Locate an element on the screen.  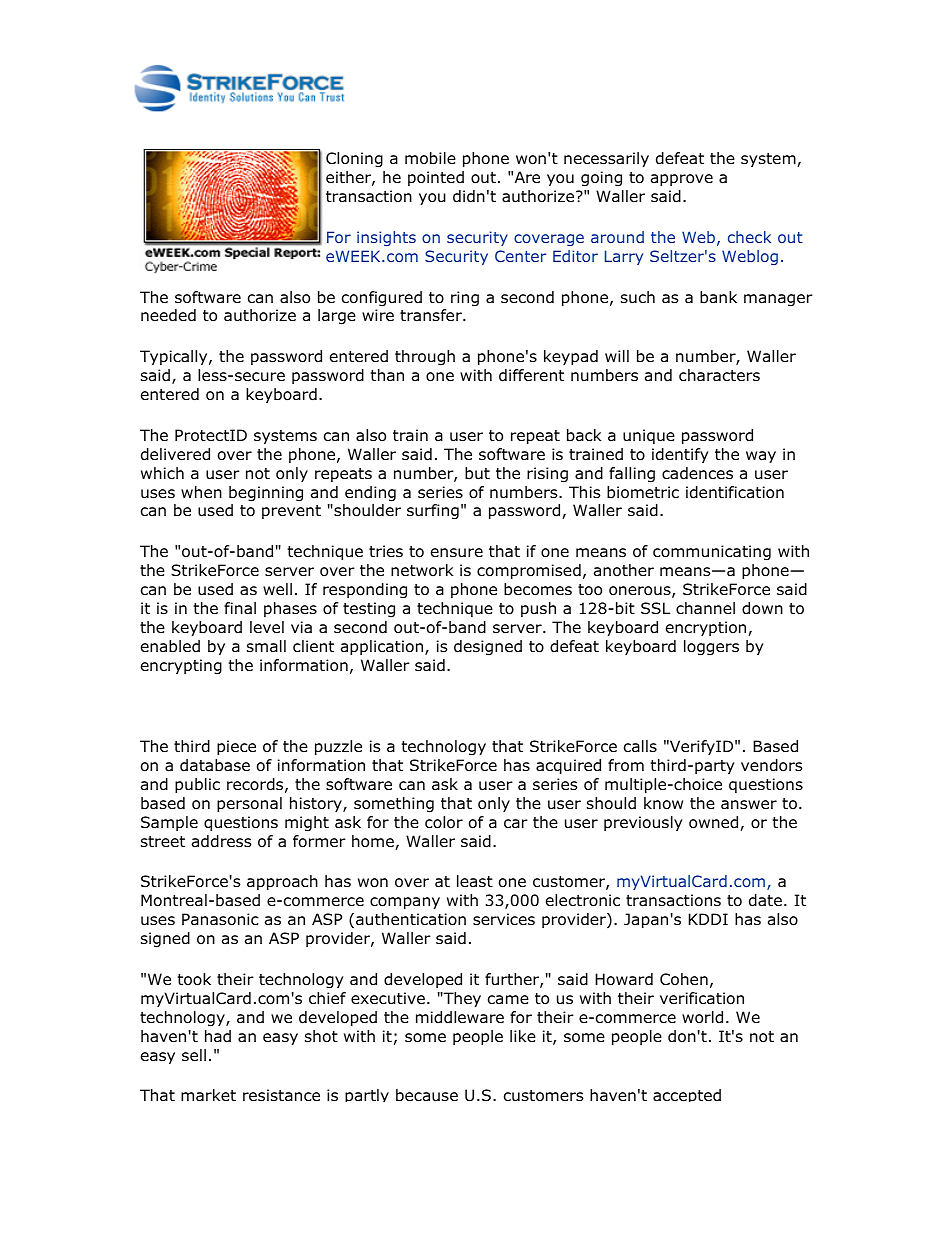
Cloning is located at coordinates (354, 160).
